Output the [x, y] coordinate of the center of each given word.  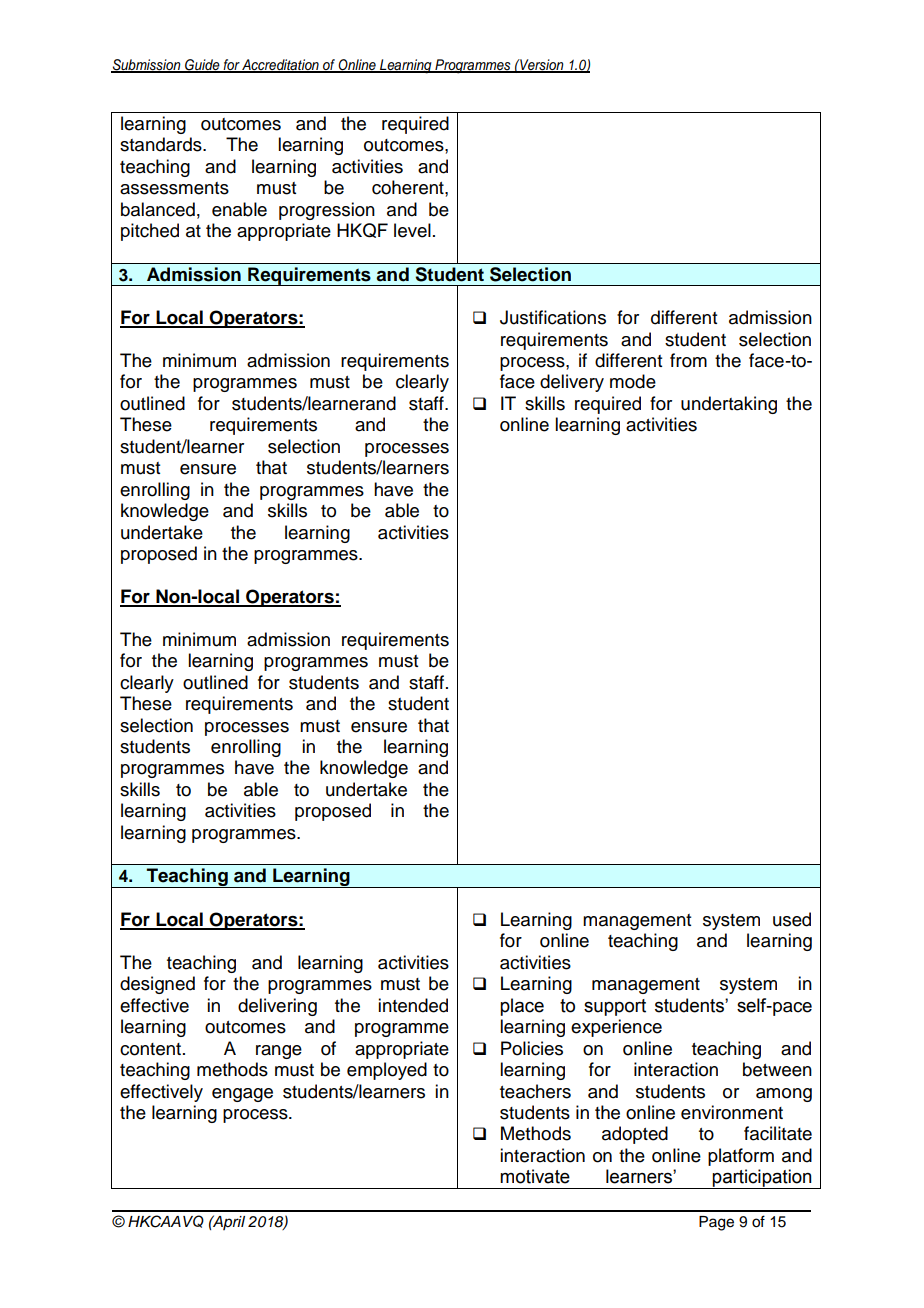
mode [633, 381]
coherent [409, 187]
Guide [202, 65]
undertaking [729, 405]
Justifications [553, 317]
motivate [535, 1176]
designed [157, 985]
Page [716, 1223]
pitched [150, 232]
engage [242, 1095]
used [792, 919]
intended [413, 1005]
